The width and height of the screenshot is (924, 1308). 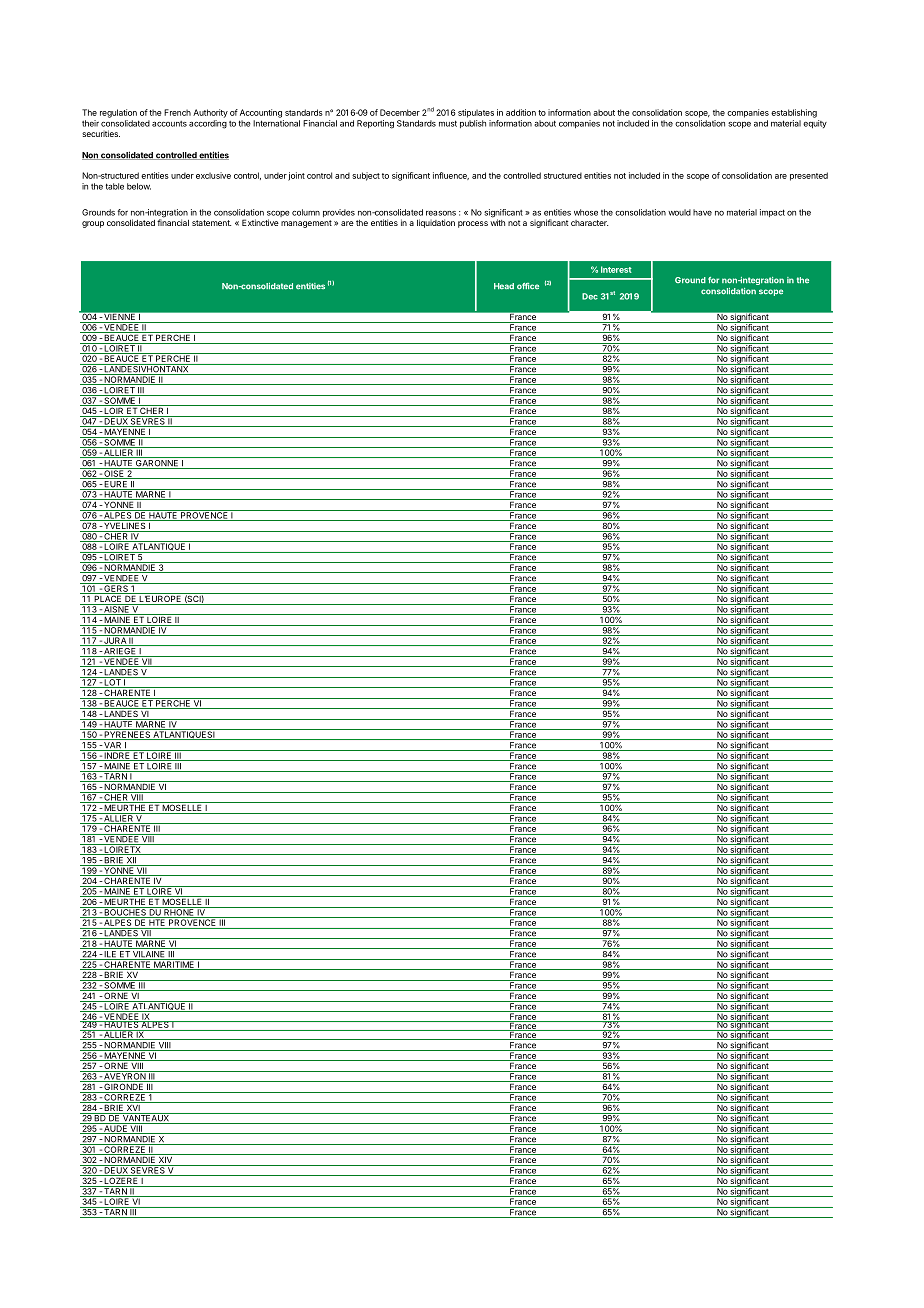 I want to click on below, so click(x=139, y=186).
